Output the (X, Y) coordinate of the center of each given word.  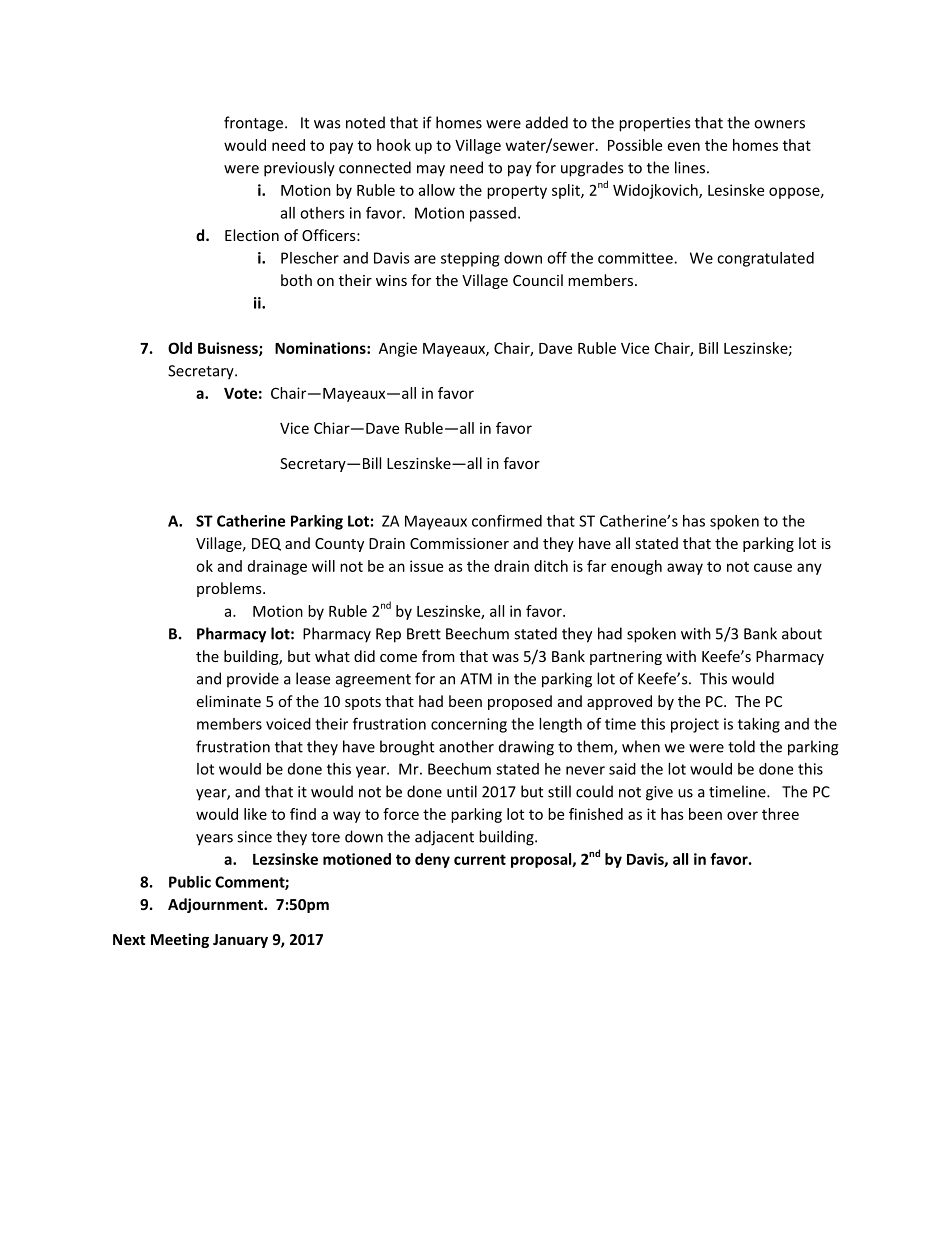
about (802, 633)
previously (299, 169)
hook (394, 145)
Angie (398, 349)
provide (253, 680)
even (684, 146)
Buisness (229, 349)
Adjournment (216, 905)
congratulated (765, 259)
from (438, 656)
